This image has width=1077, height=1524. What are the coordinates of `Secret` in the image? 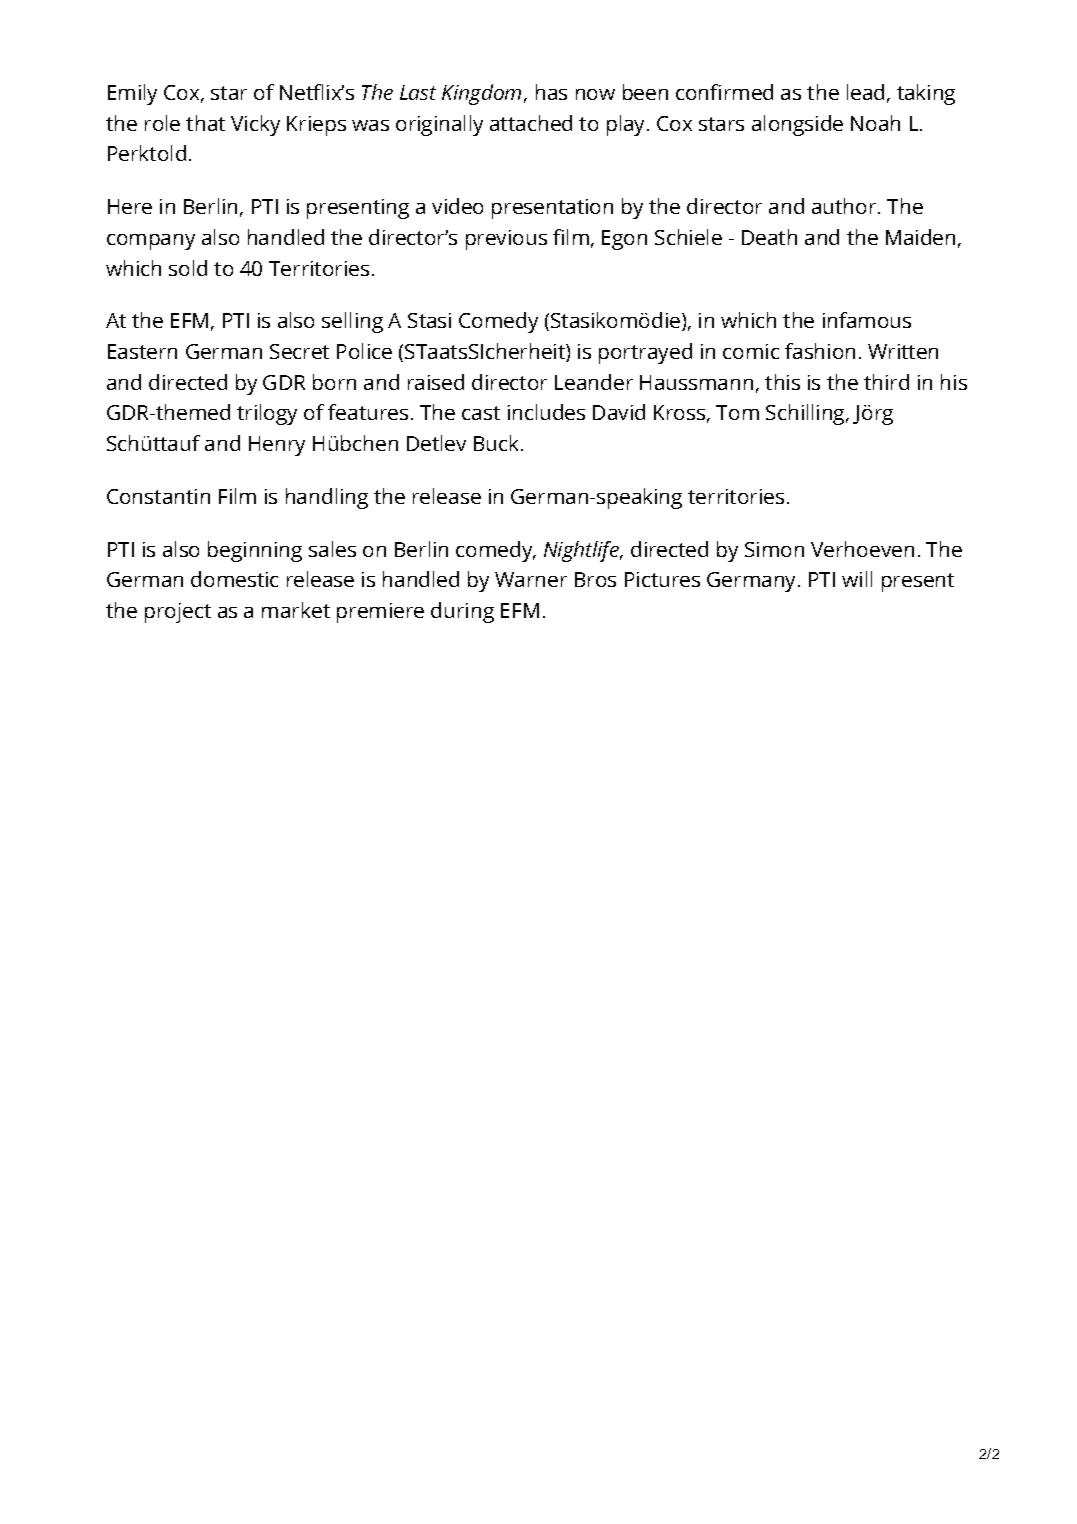 It's located at (299, 351).
